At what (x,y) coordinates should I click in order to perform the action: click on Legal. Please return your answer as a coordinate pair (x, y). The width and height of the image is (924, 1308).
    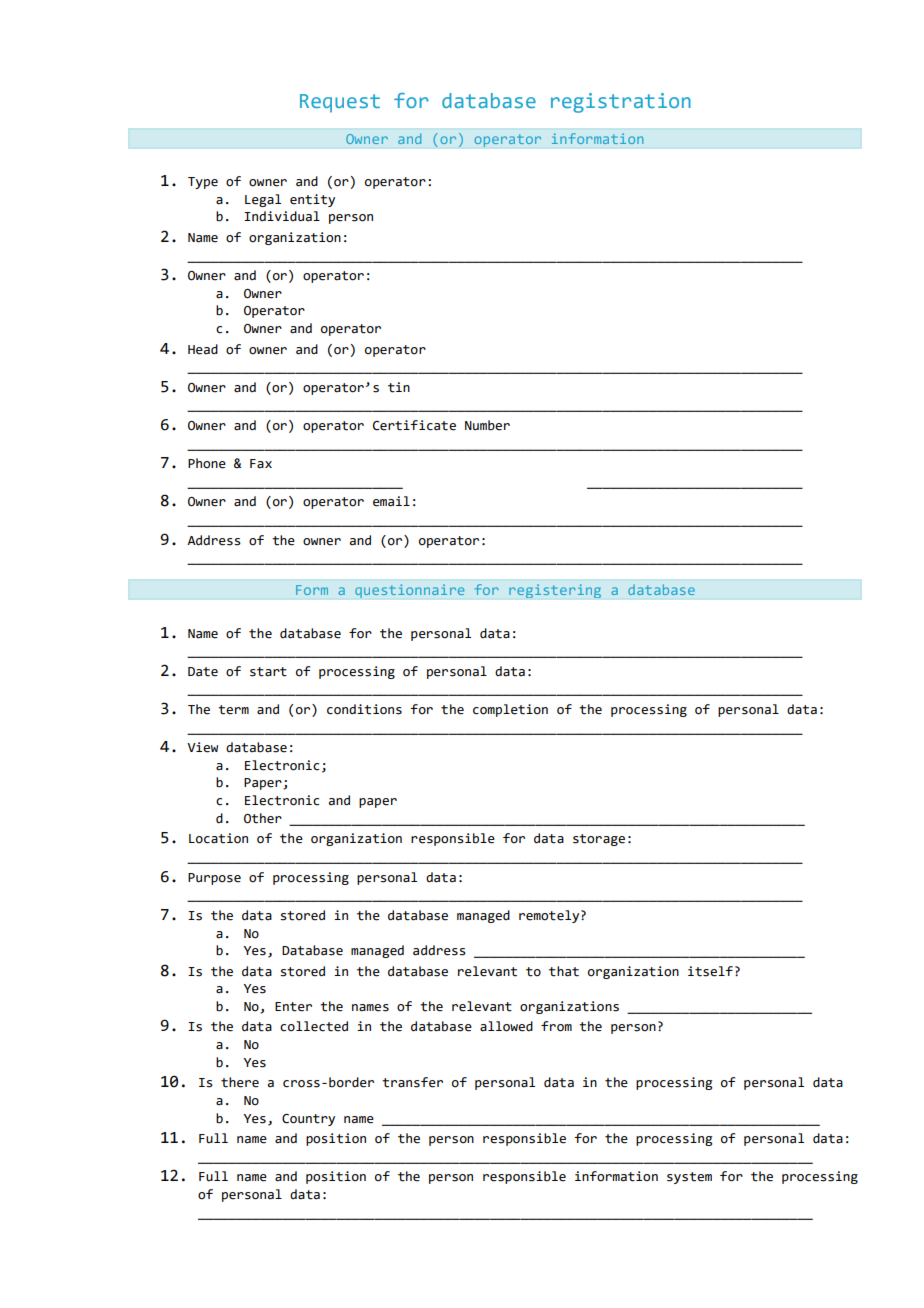
    Looking at the image, I should click on (263, 200).
